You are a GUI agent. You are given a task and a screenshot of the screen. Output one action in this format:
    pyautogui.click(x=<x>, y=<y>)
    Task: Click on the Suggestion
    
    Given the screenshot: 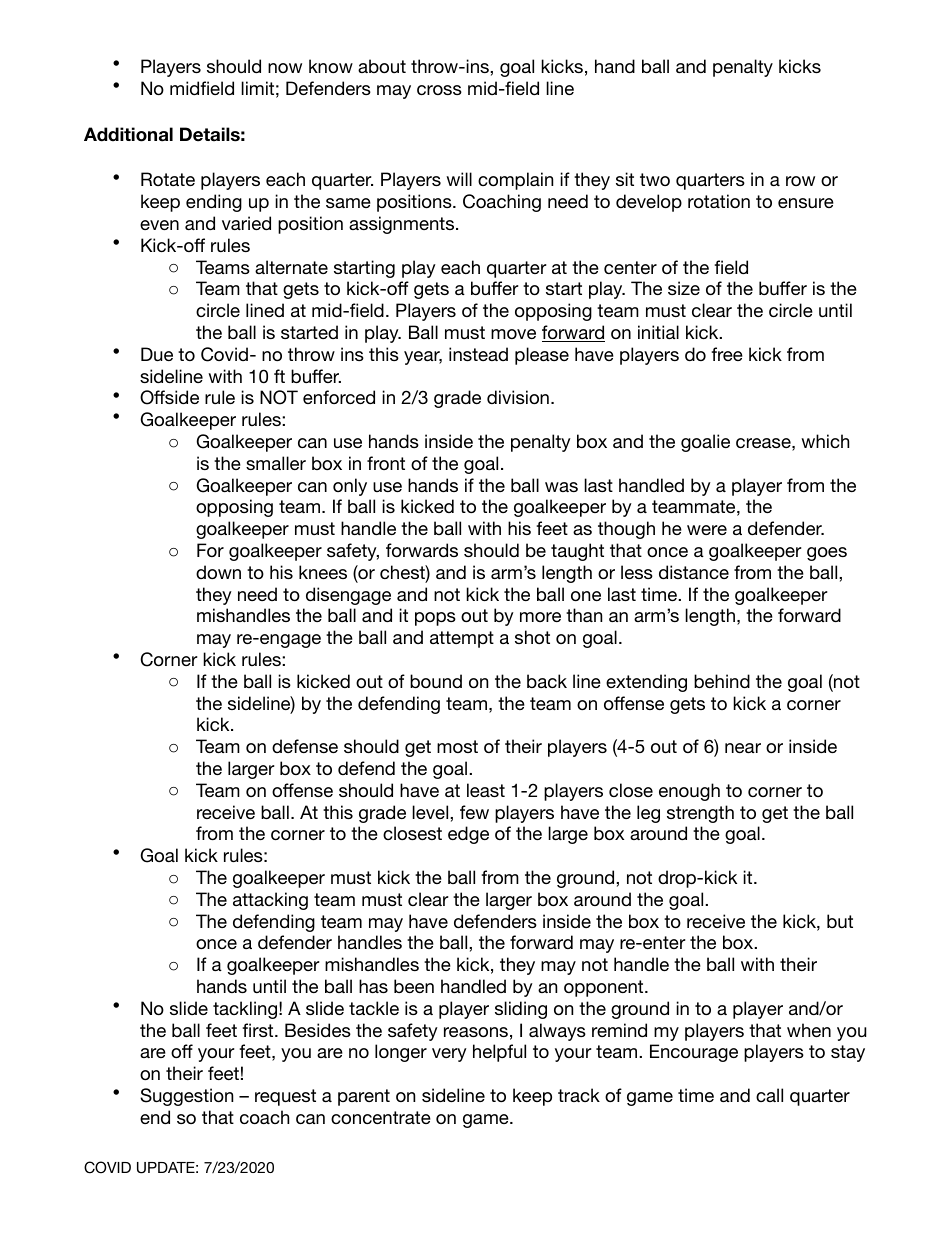 What is the action you would take?
    pyautogui.click(x=186, y=1097)
